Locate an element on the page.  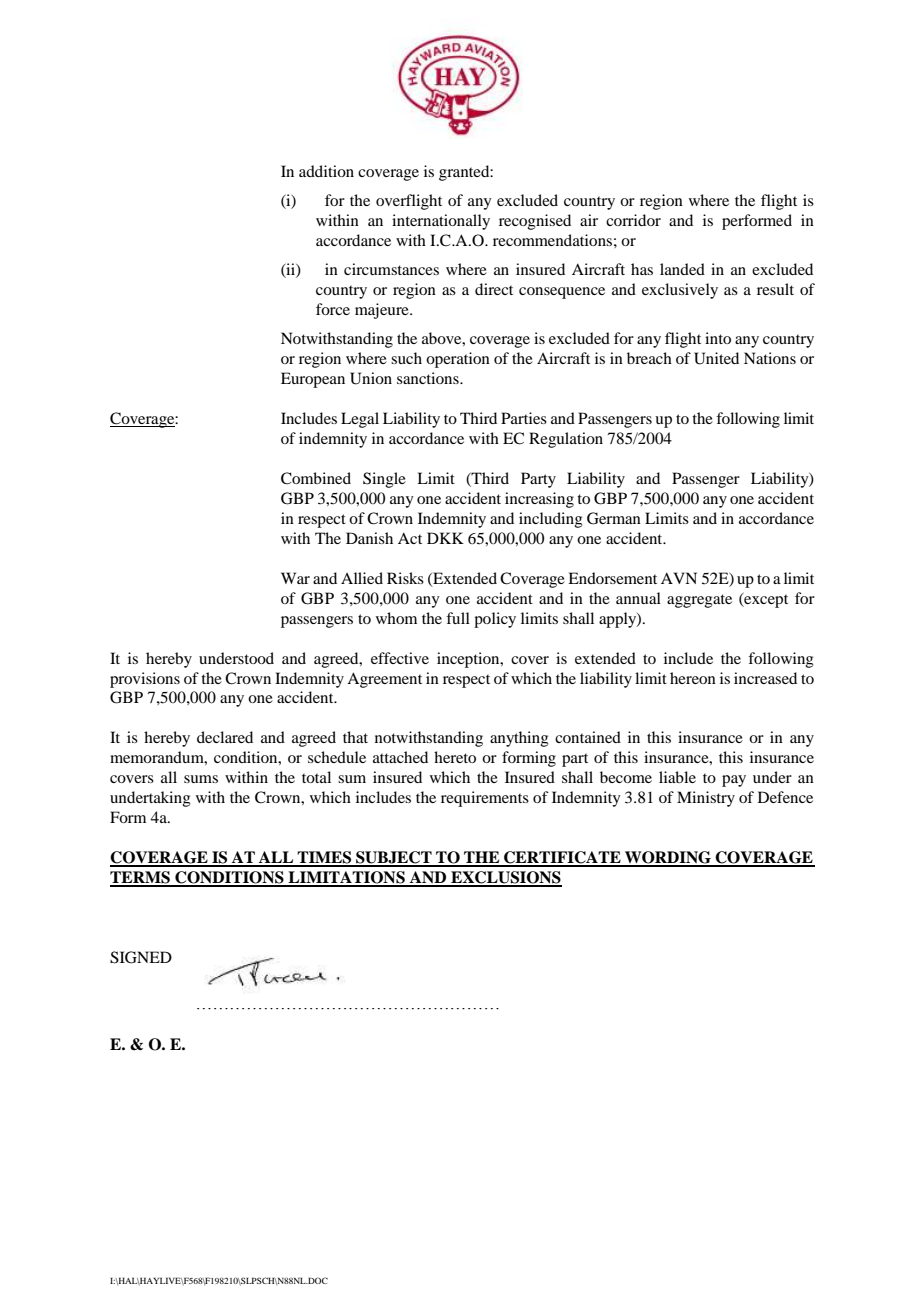
SIGNED is located at coordinates (141, 957).
